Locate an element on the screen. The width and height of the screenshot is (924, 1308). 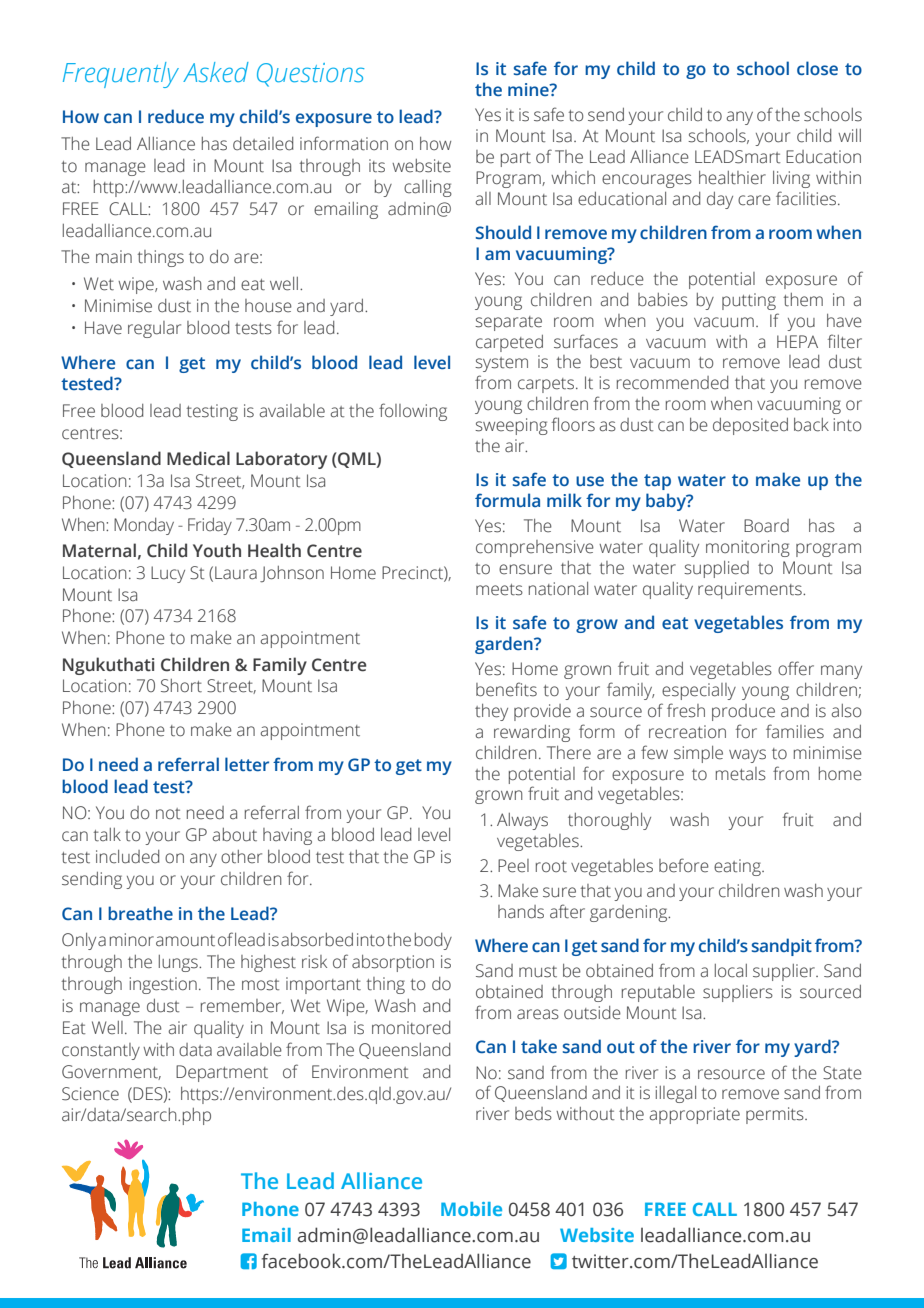
offer is located at coordinates (796, 668).
